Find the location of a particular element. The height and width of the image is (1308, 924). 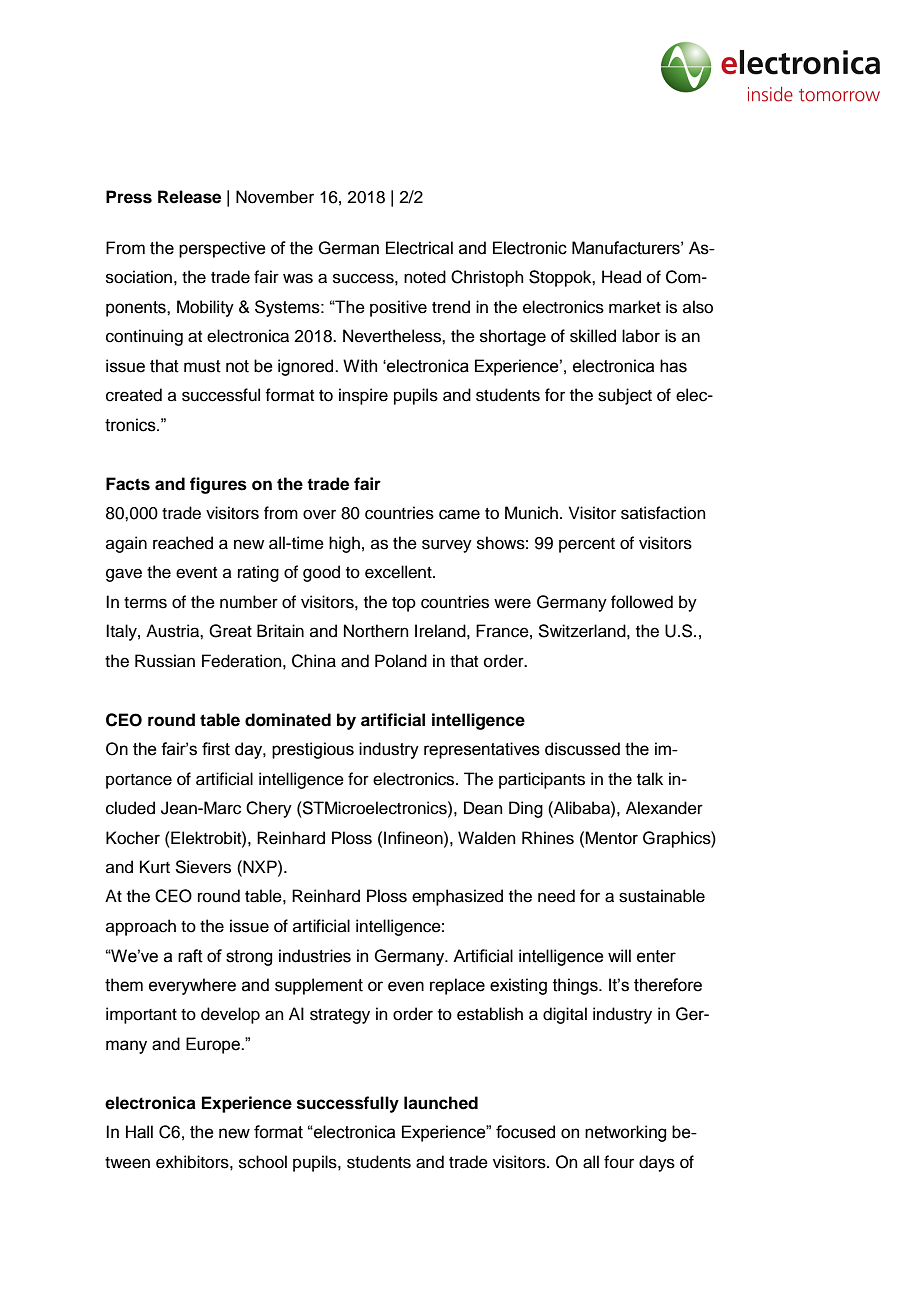

Hall is located at coordinates (139, 1132).
